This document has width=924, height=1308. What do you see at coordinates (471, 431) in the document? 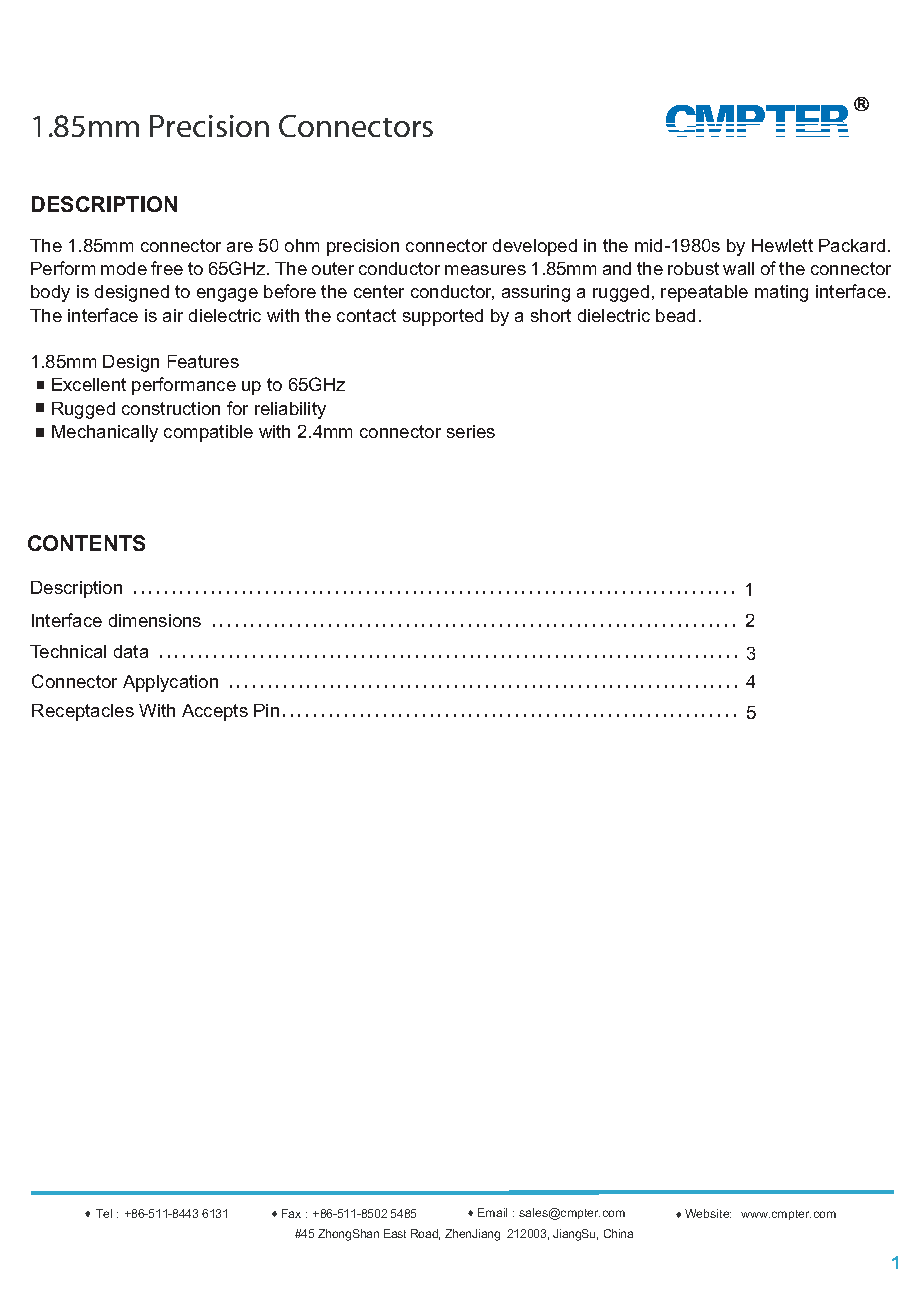
I see `series` at bounding box center [471, 431].
